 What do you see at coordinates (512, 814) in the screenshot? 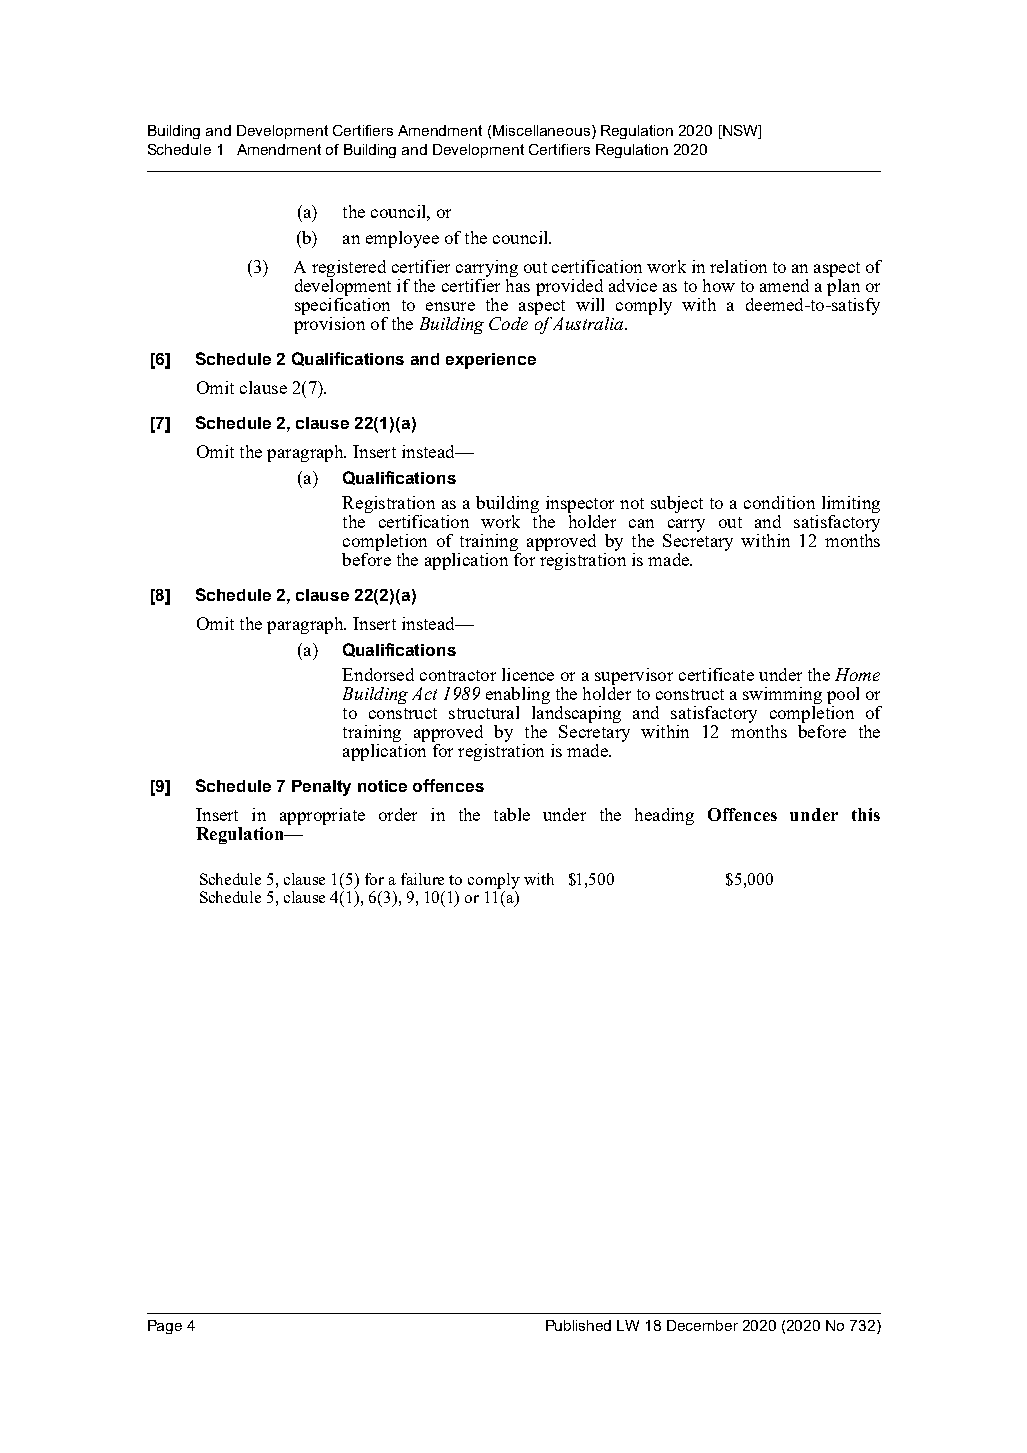
I see `table` at bounding box center [512, 814].
